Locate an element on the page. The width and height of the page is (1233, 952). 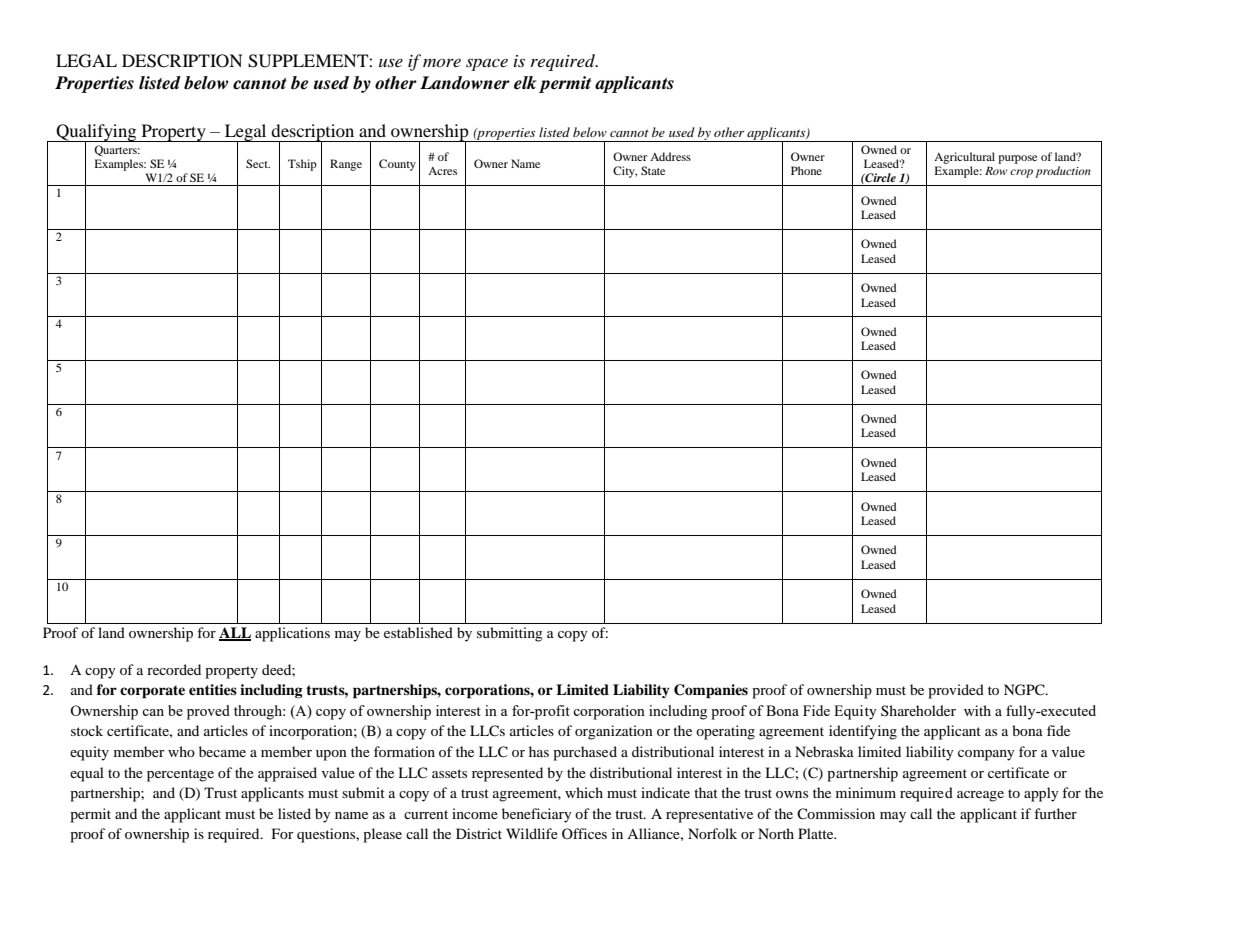
Sect is located at coordinates (258, 163).
